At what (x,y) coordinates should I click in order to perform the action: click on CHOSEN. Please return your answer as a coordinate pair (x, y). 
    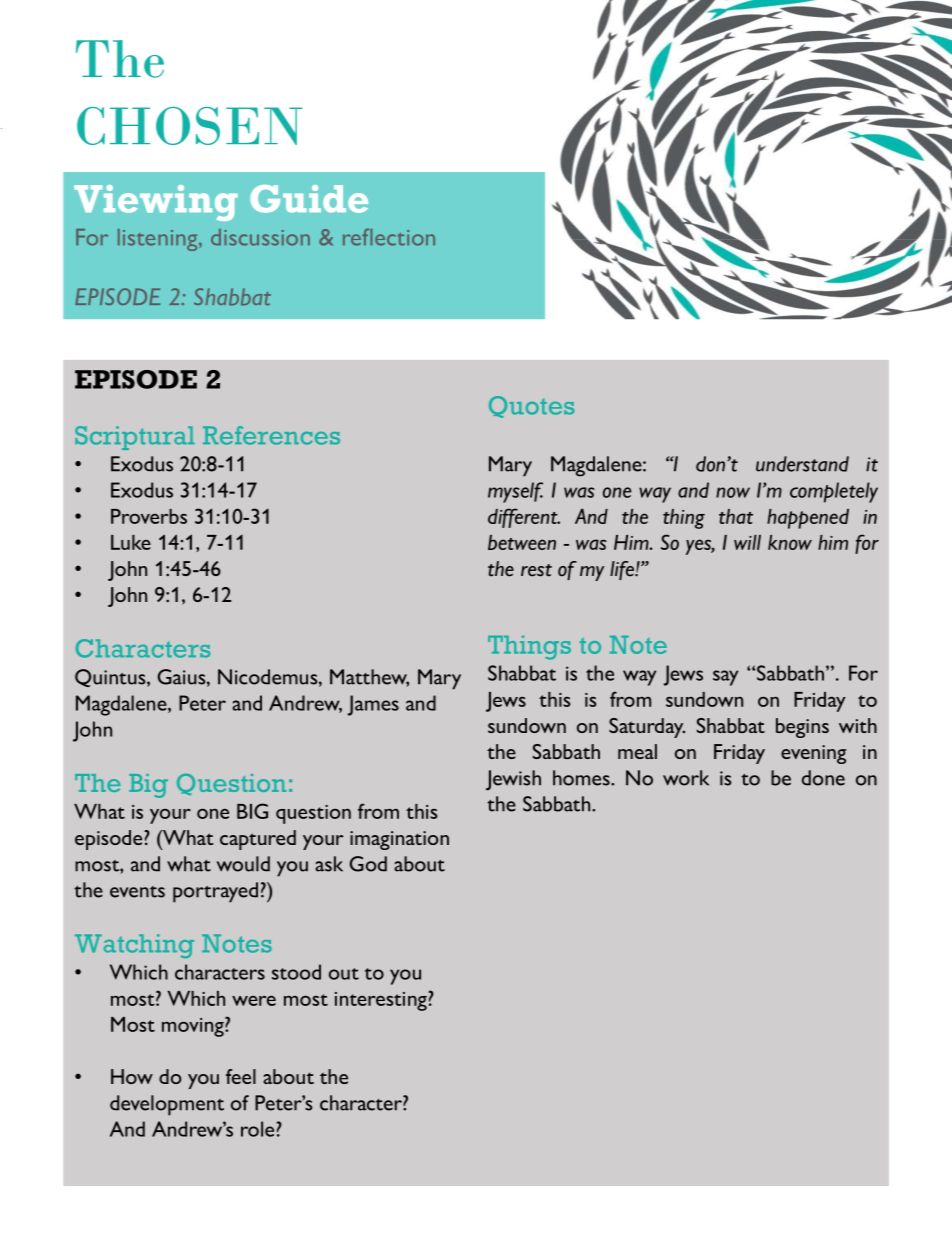
    Looking at the image, I should click on (190, 126).
